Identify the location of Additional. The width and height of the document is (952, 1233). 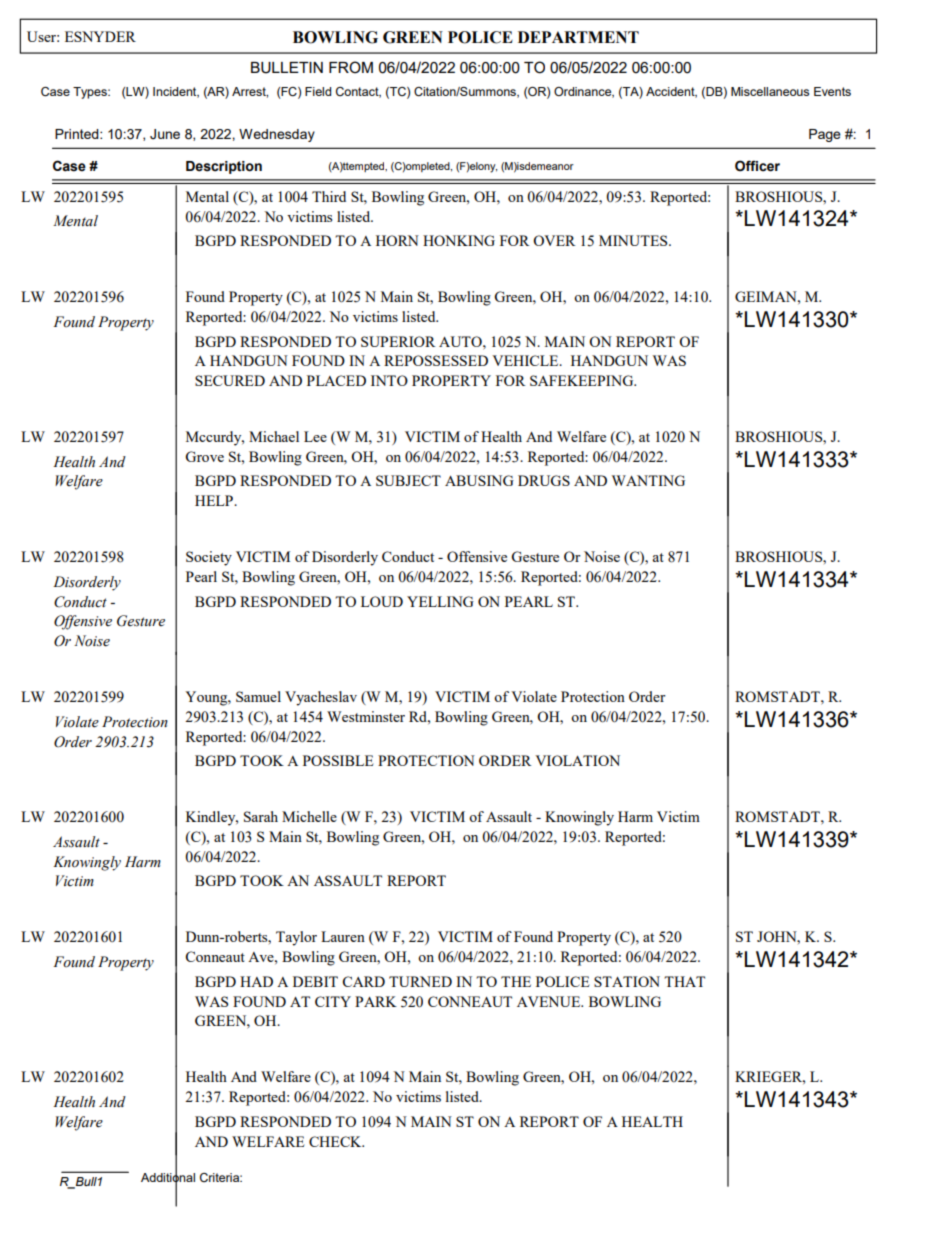
(168, 1178).
